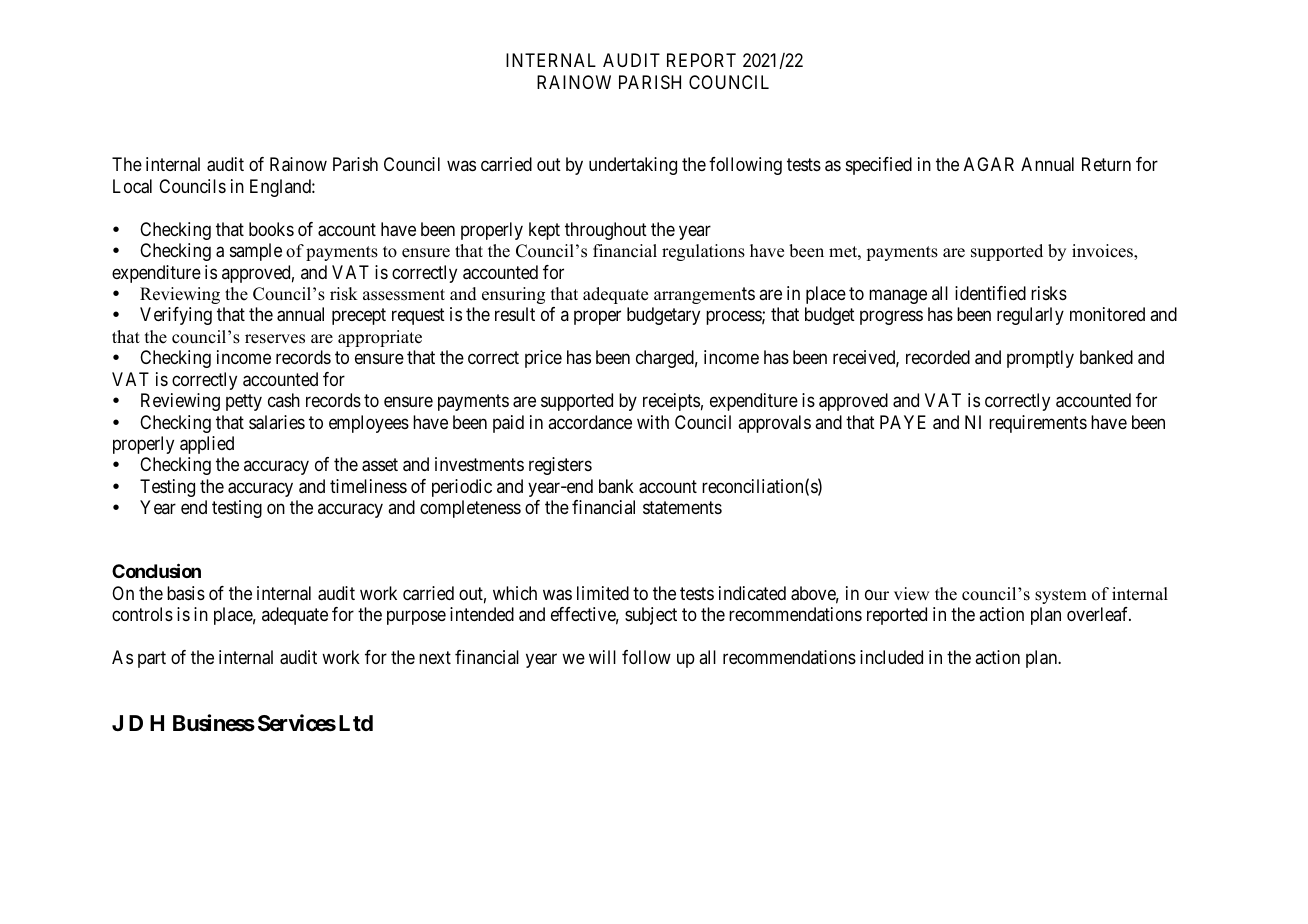 This page has width=1308, height=924. Describe the element at coordinates (603, 593) in the page. I see `limited` at that location.
